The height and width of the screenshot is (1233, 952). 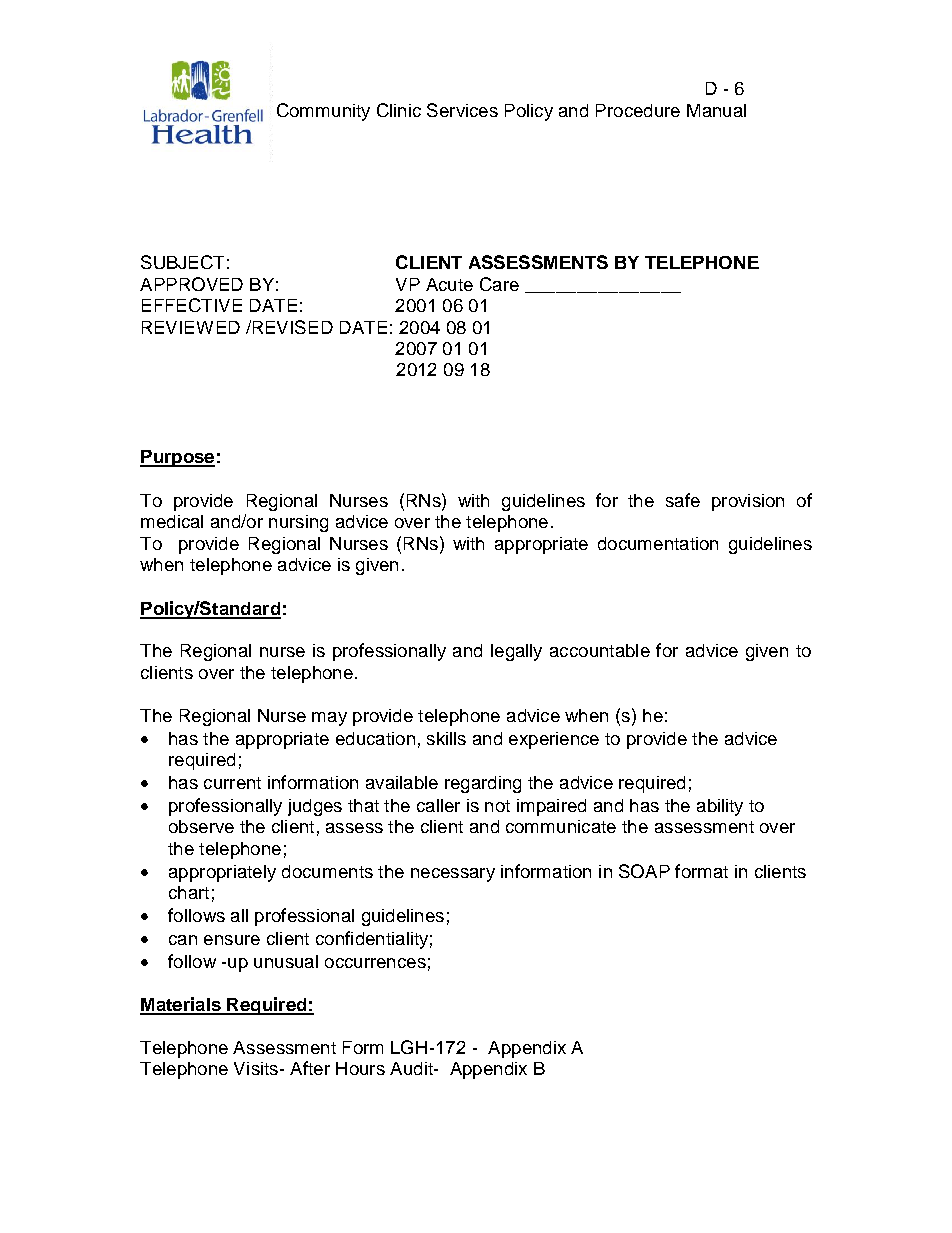 What do you see at coordinates (449, 284) in the screenshot?
I see `Acute` at bounding box center [449, 284].
